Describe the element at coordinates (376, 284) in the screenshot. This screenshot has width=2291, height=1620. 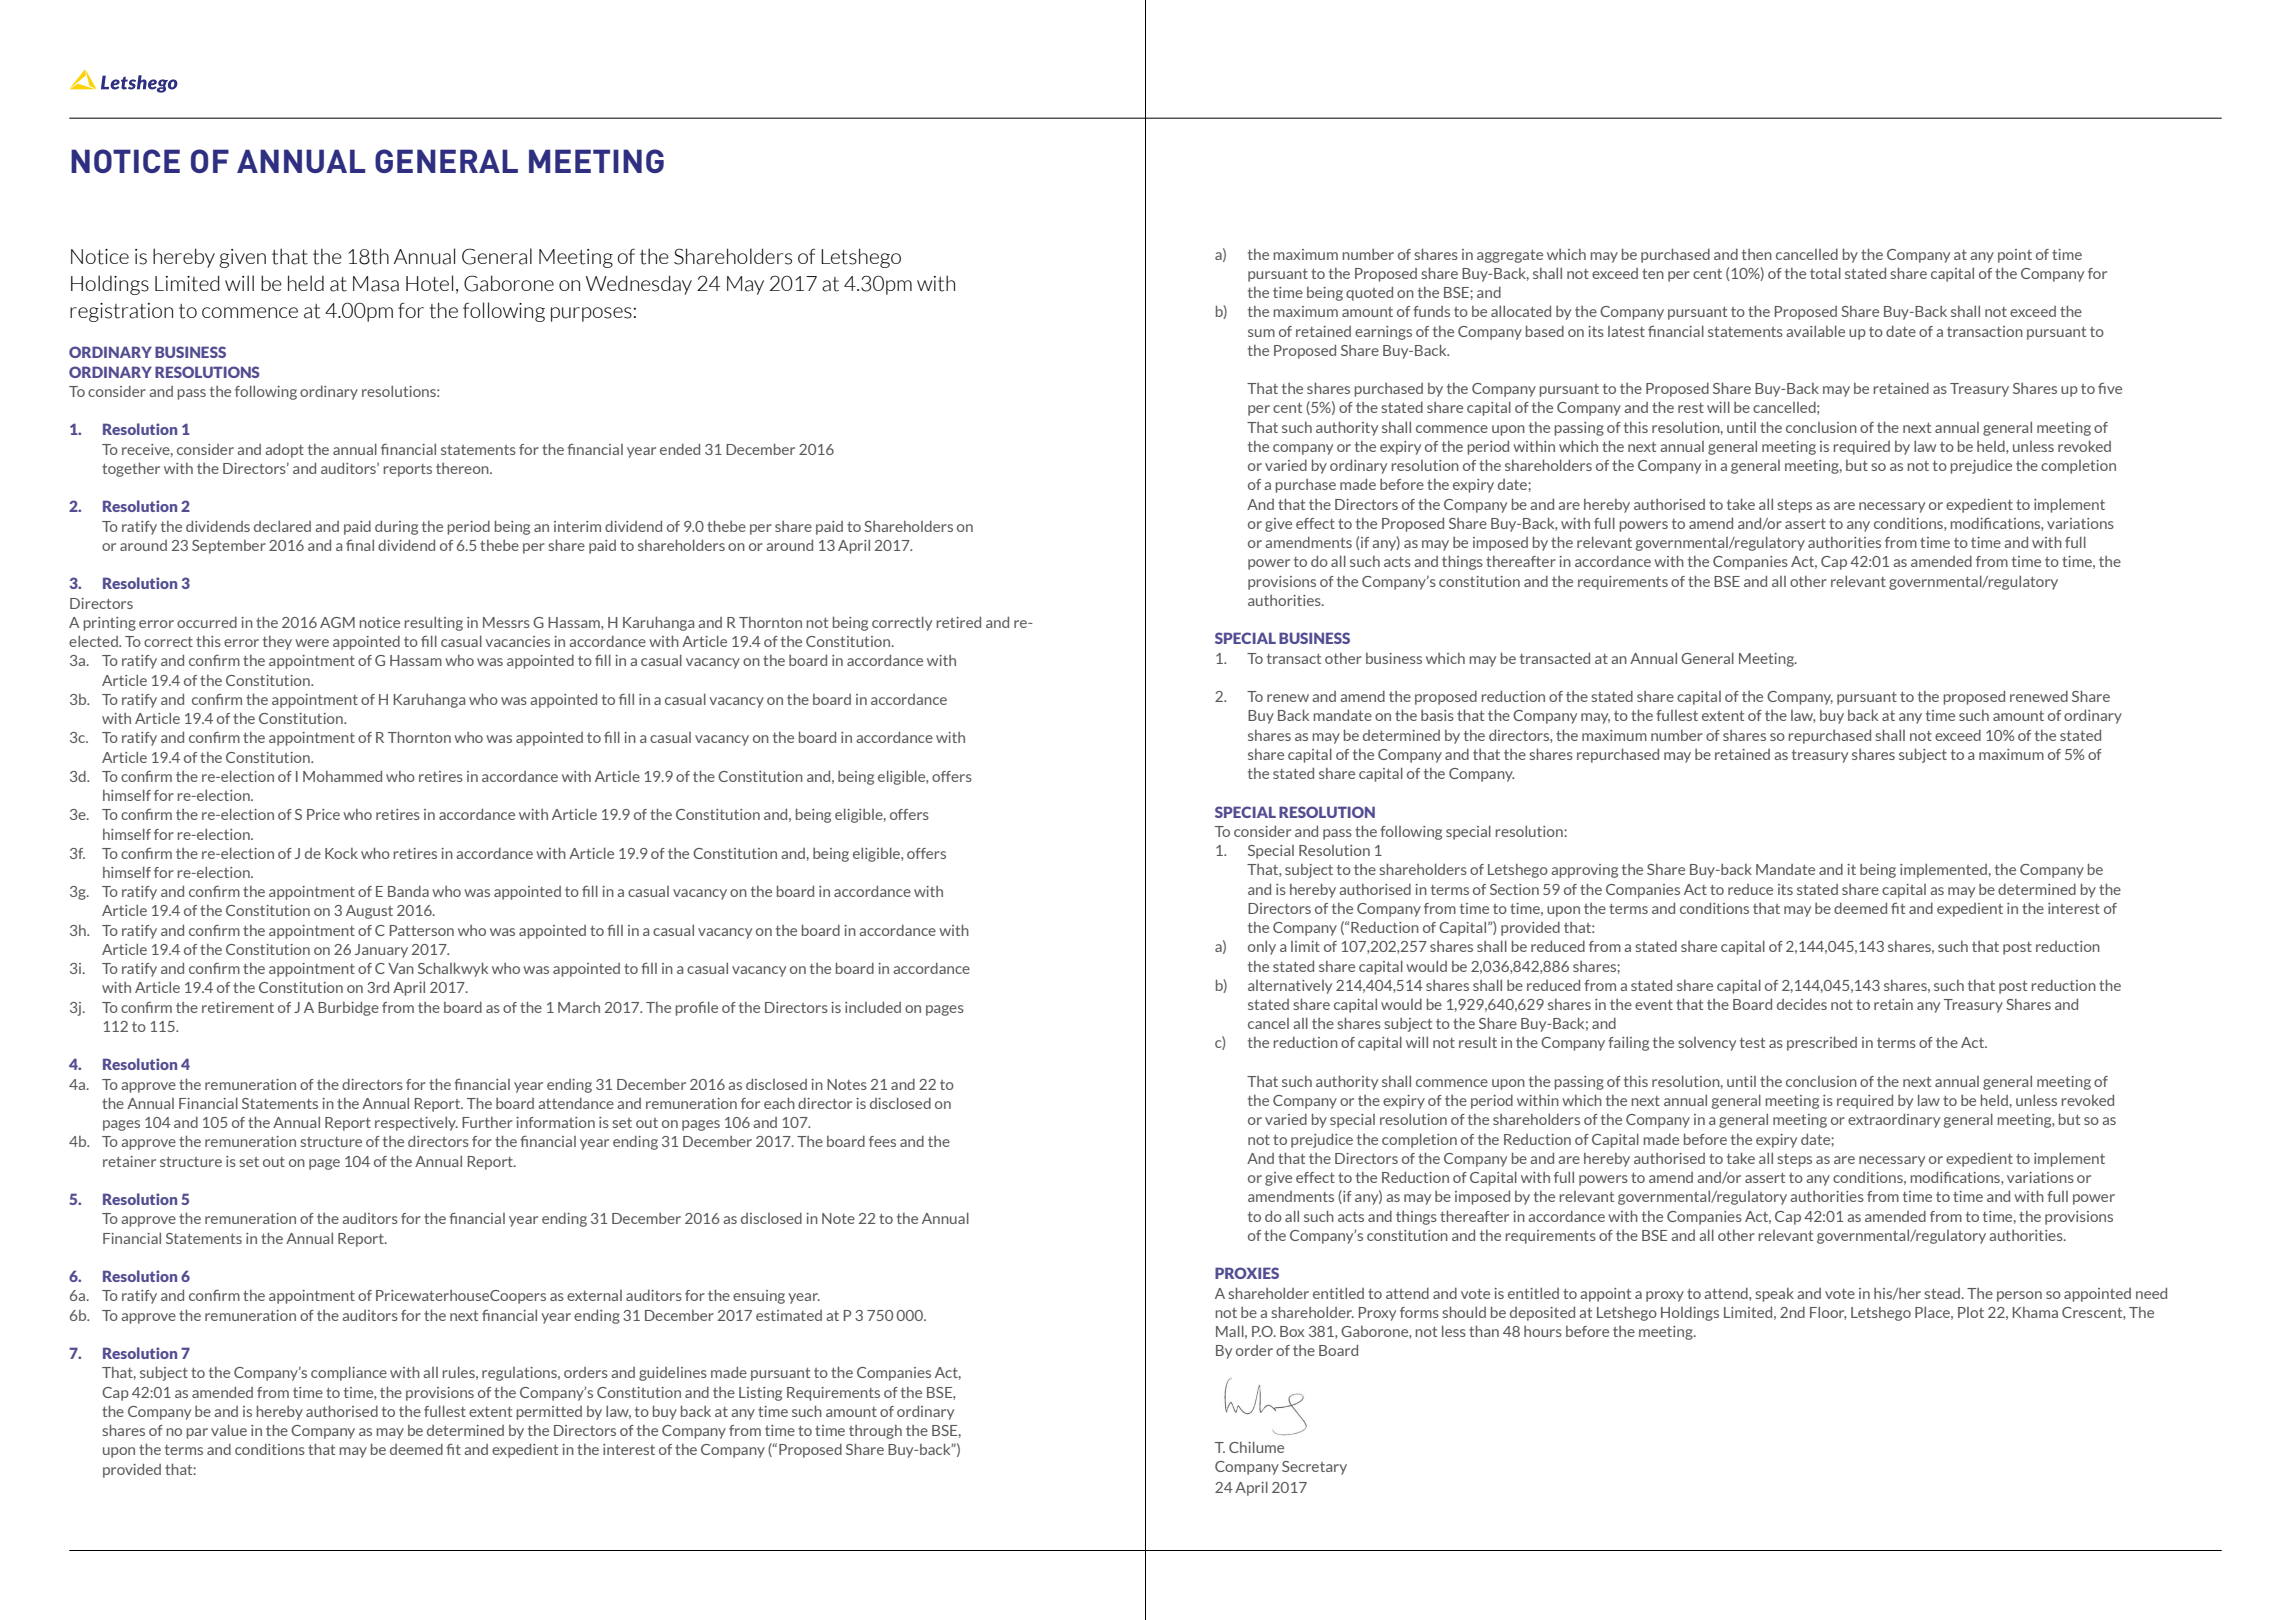
I see `Masa` at that location.
